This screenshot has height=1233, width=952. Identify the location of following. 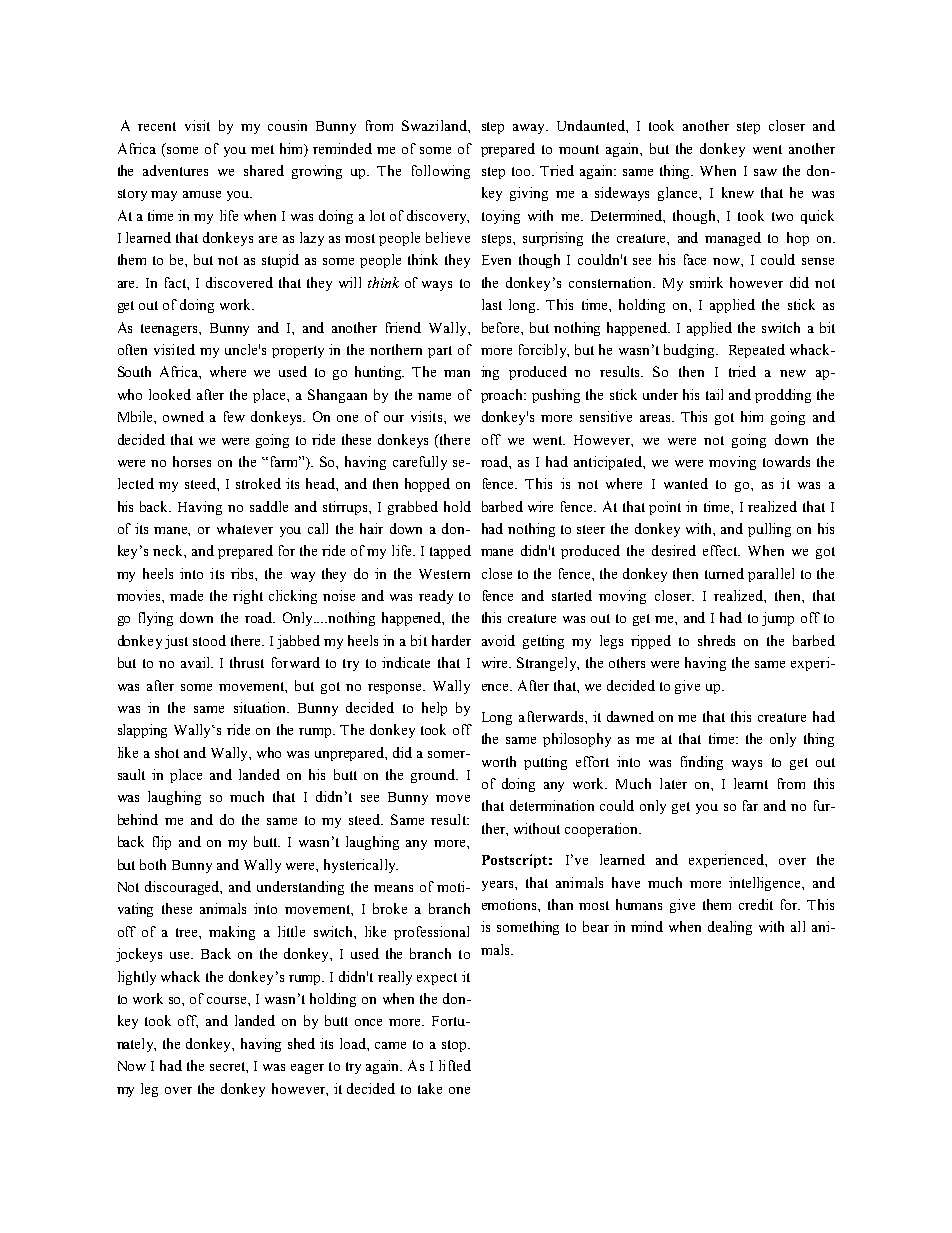
(441, 172).
